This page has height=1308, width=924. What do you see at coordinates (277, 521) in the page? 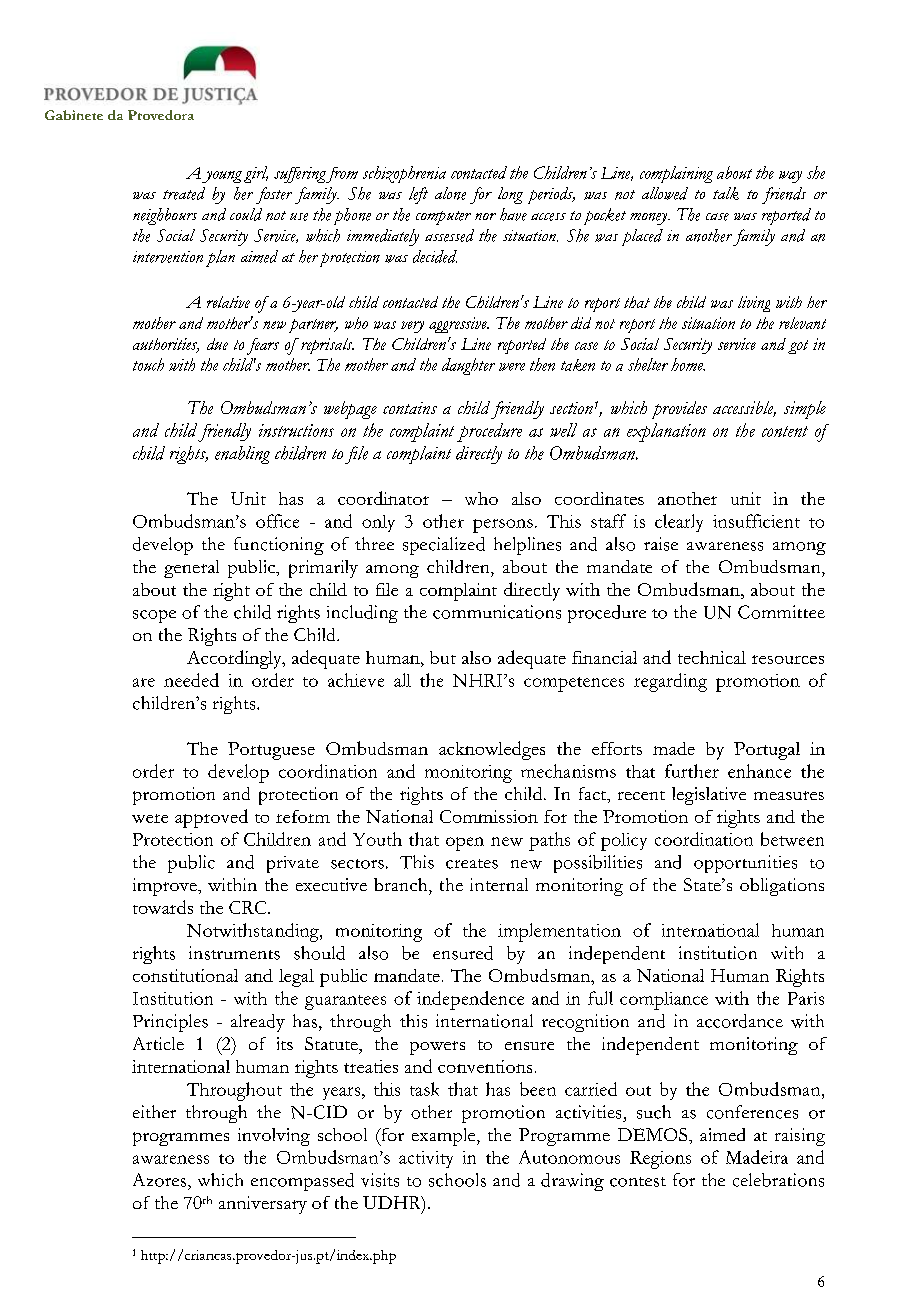
I see `office` at bounding box center [277, 521].
